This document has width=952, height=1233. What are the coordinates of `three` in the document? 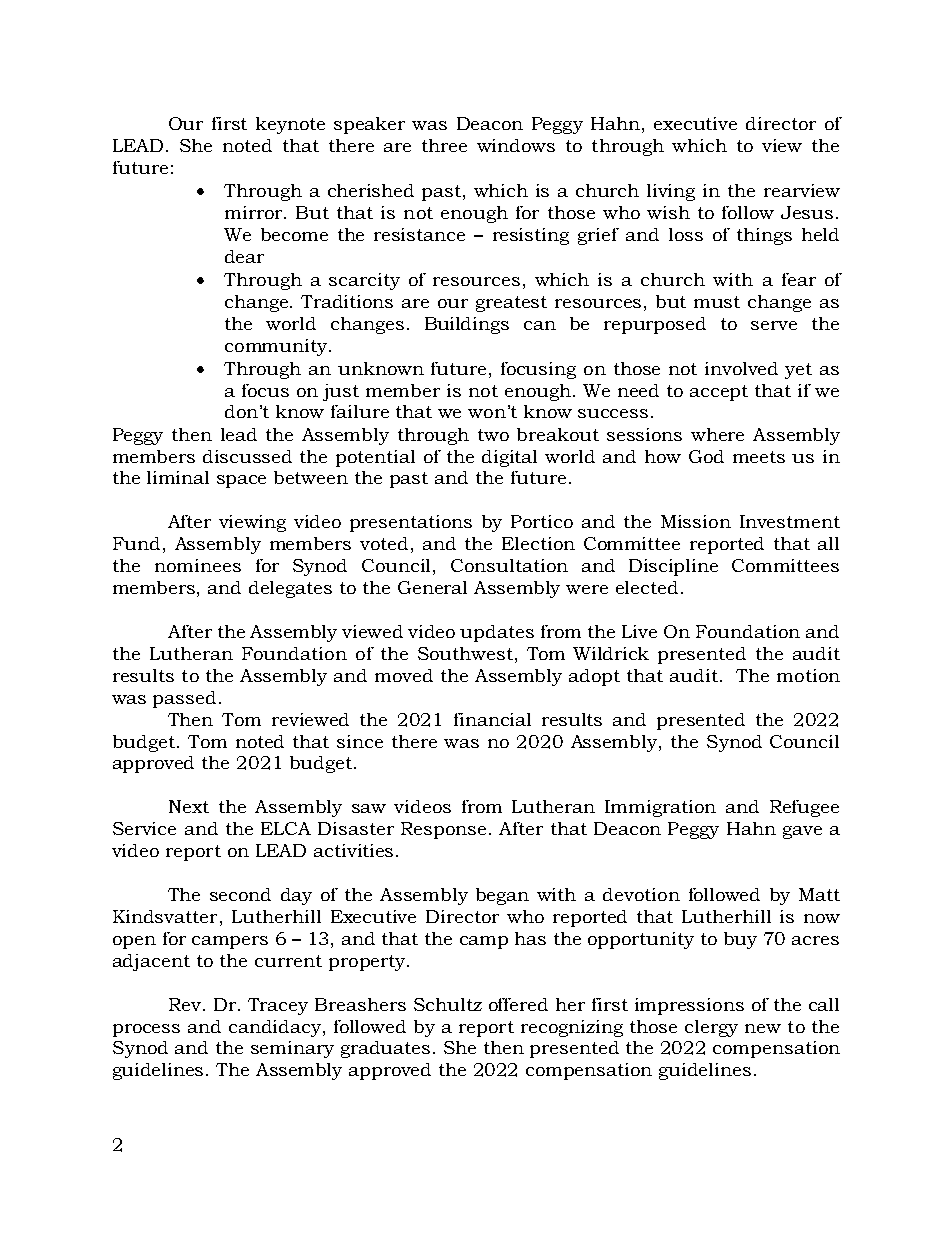 It's located at (444, 145).
